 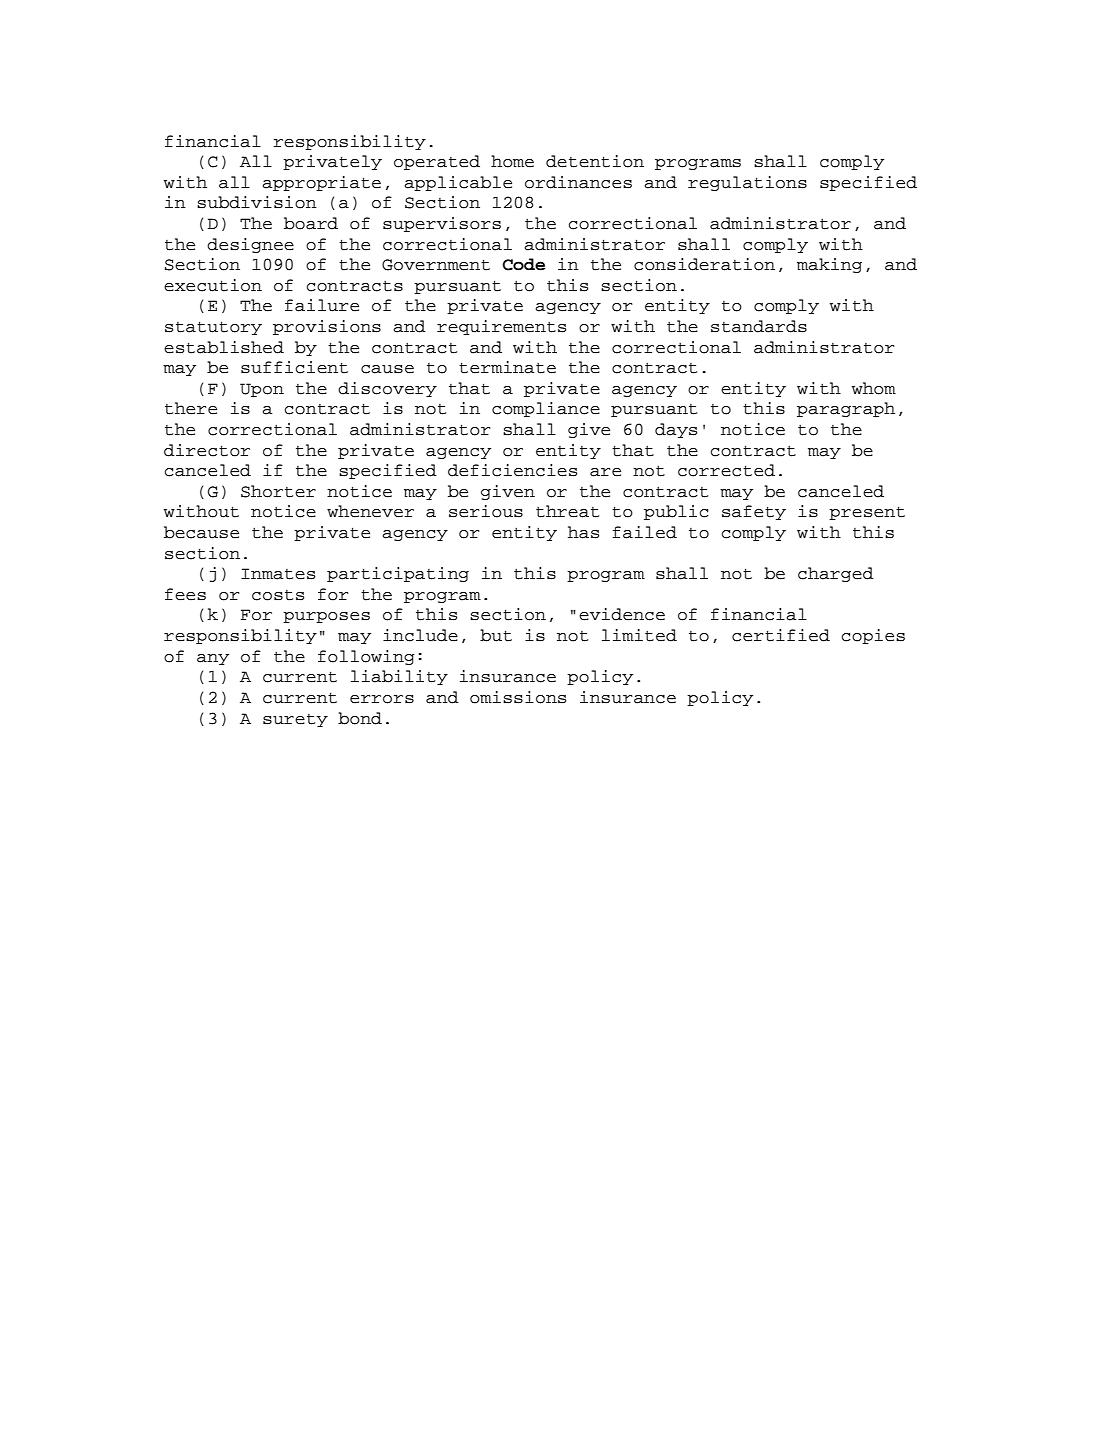 I want to click on regulations, so click(x=747, y=183).
